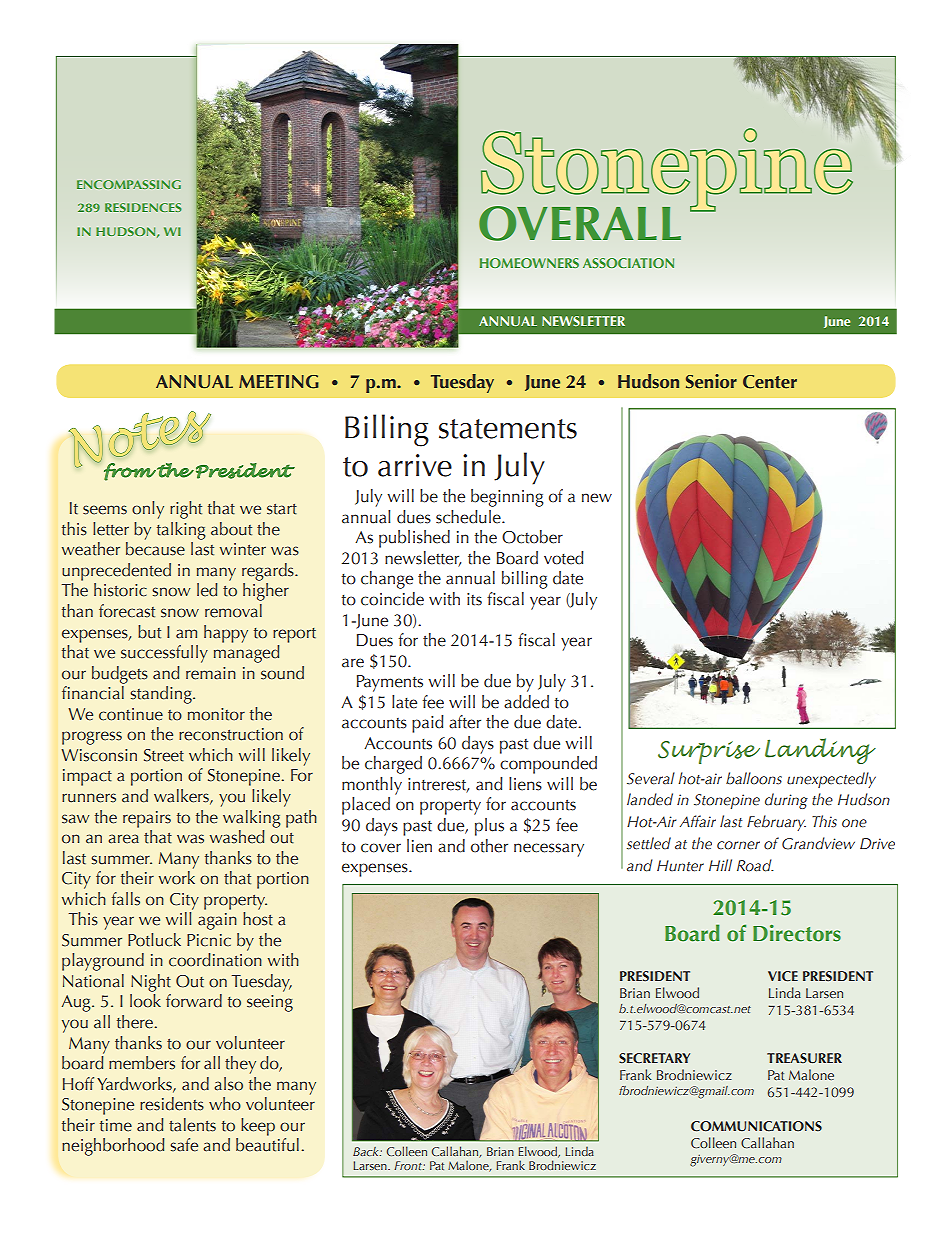 This screenshot has width=952, height=1233. What do you see at coordinates (181, 531) in the screenshot?
I see `talking` at bounding box center [181, 531].
